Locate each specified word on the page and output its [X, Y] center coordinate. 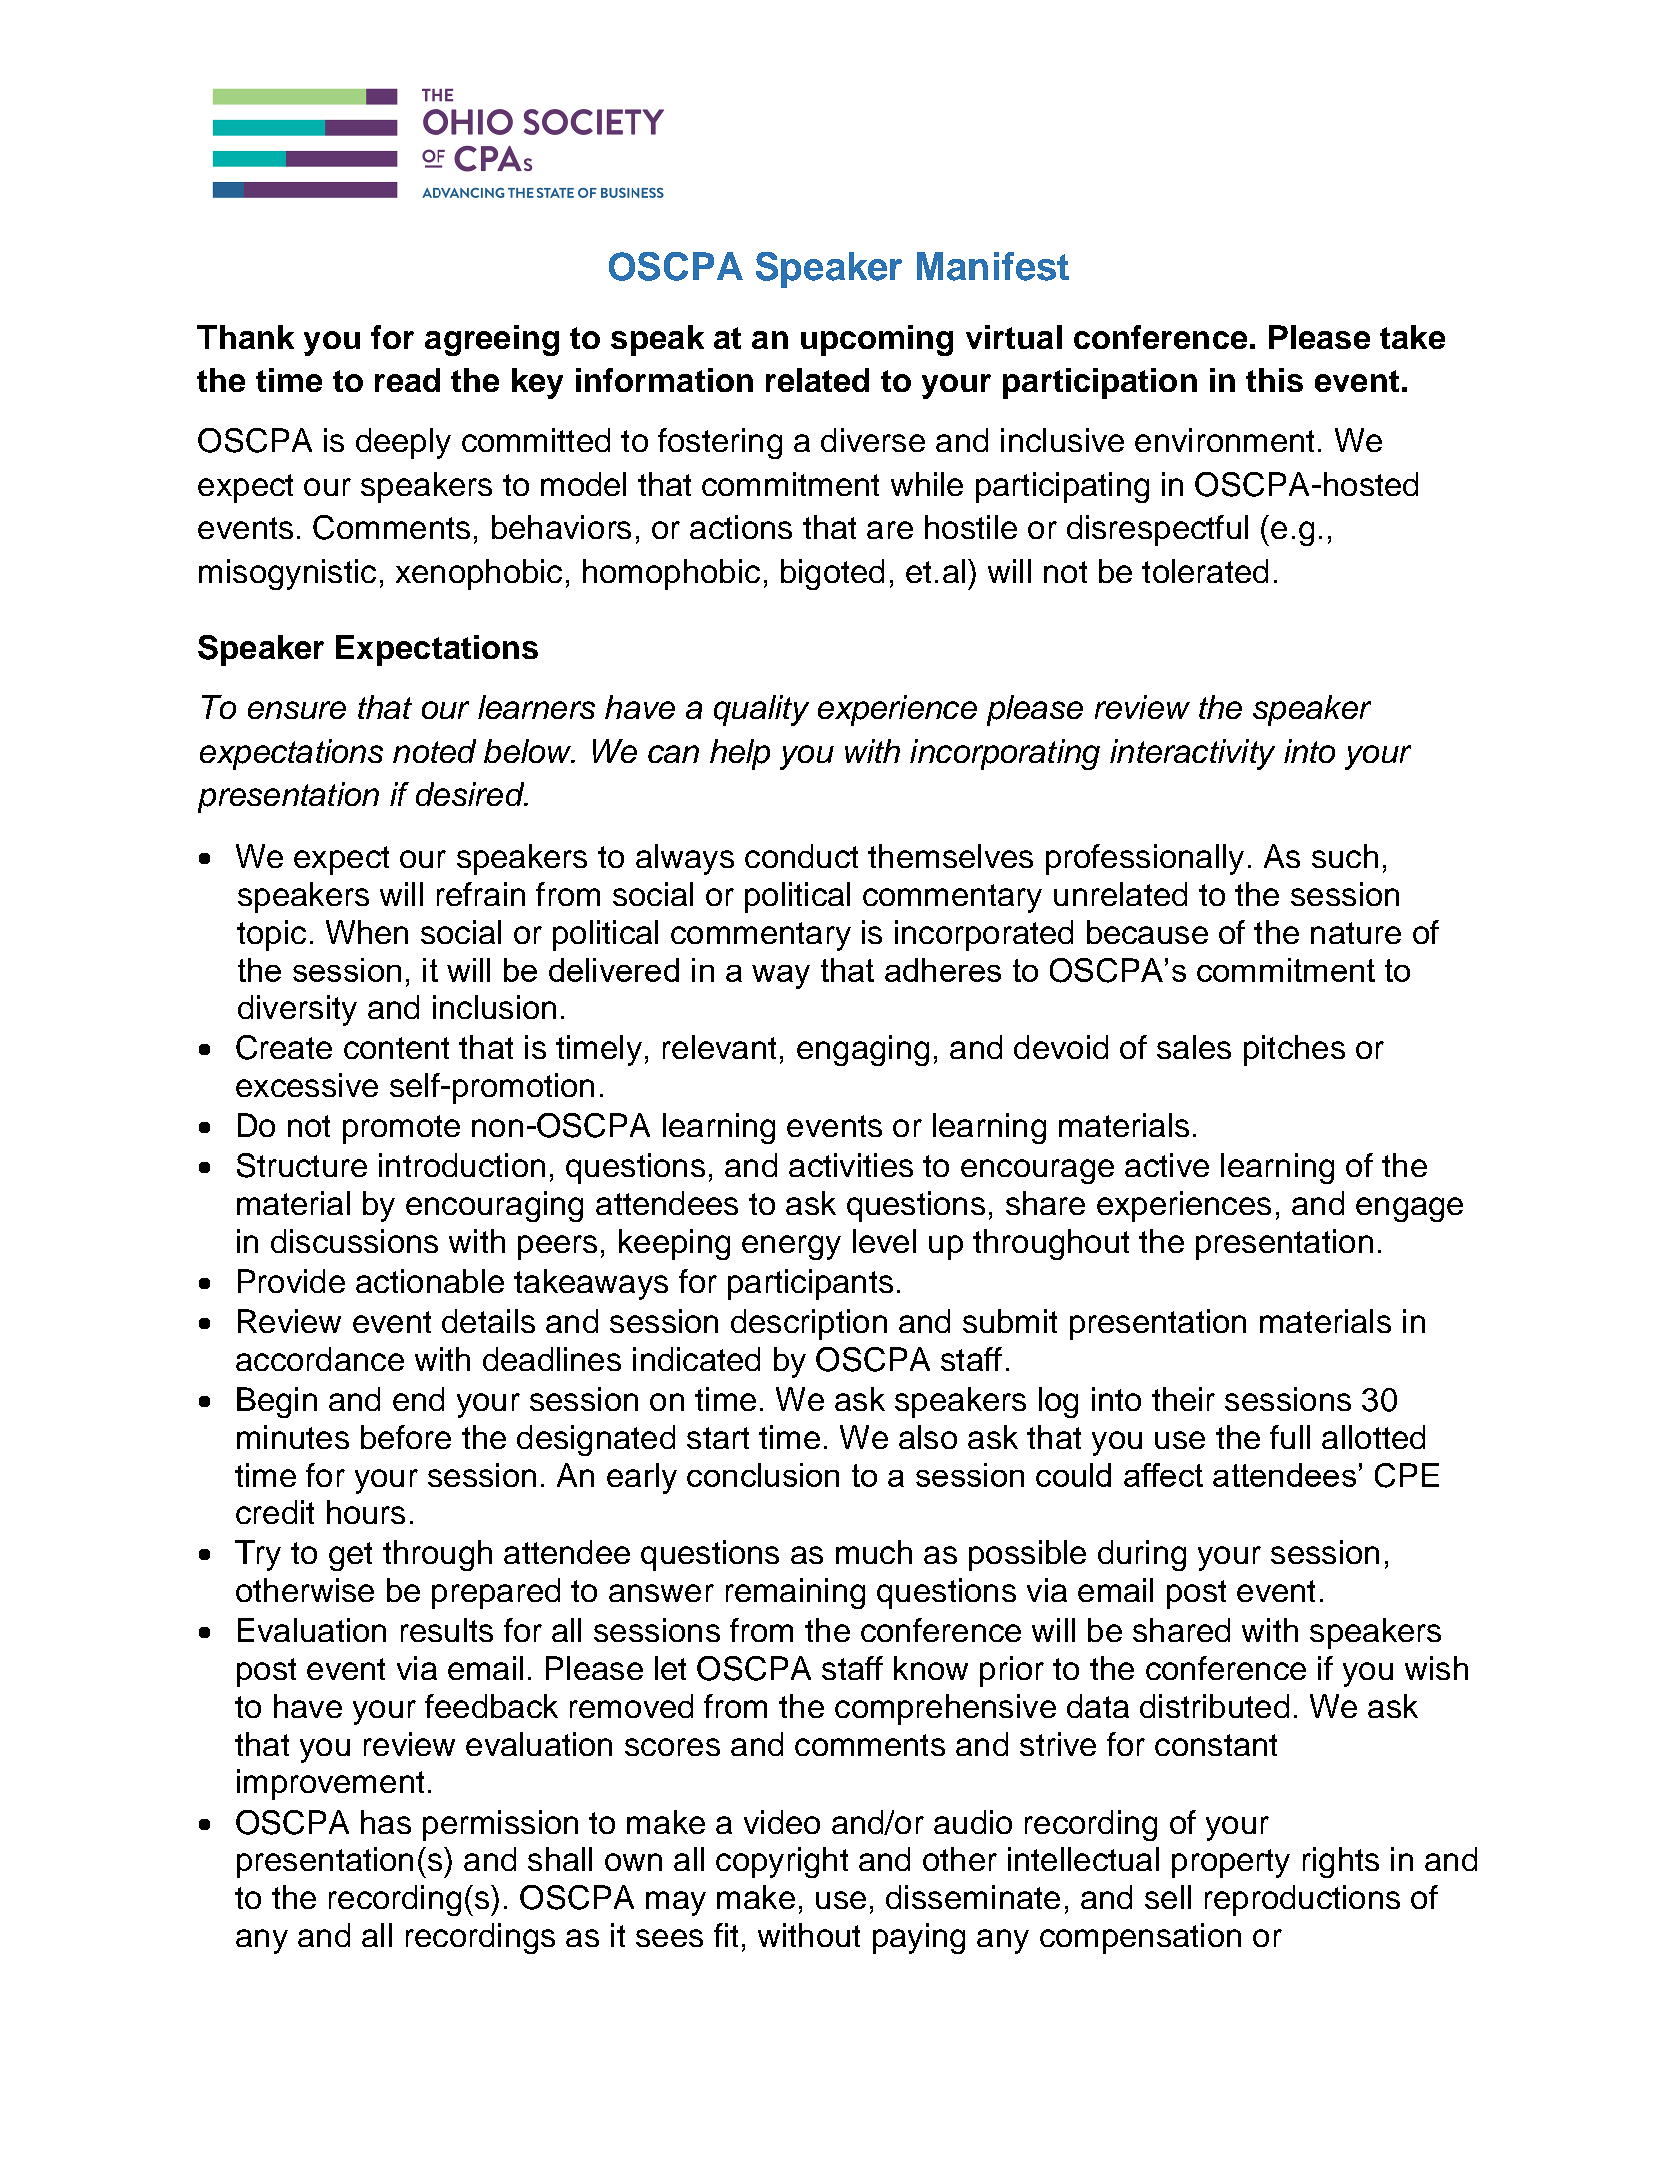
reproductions [1302, 1900]
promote [401, 1129]
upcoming [877, 340]
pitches [1294, 1050]
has [386, 1822]
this [1274, 380]
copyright [782, 1862]
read [407, 380]
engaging [863, 1050]
